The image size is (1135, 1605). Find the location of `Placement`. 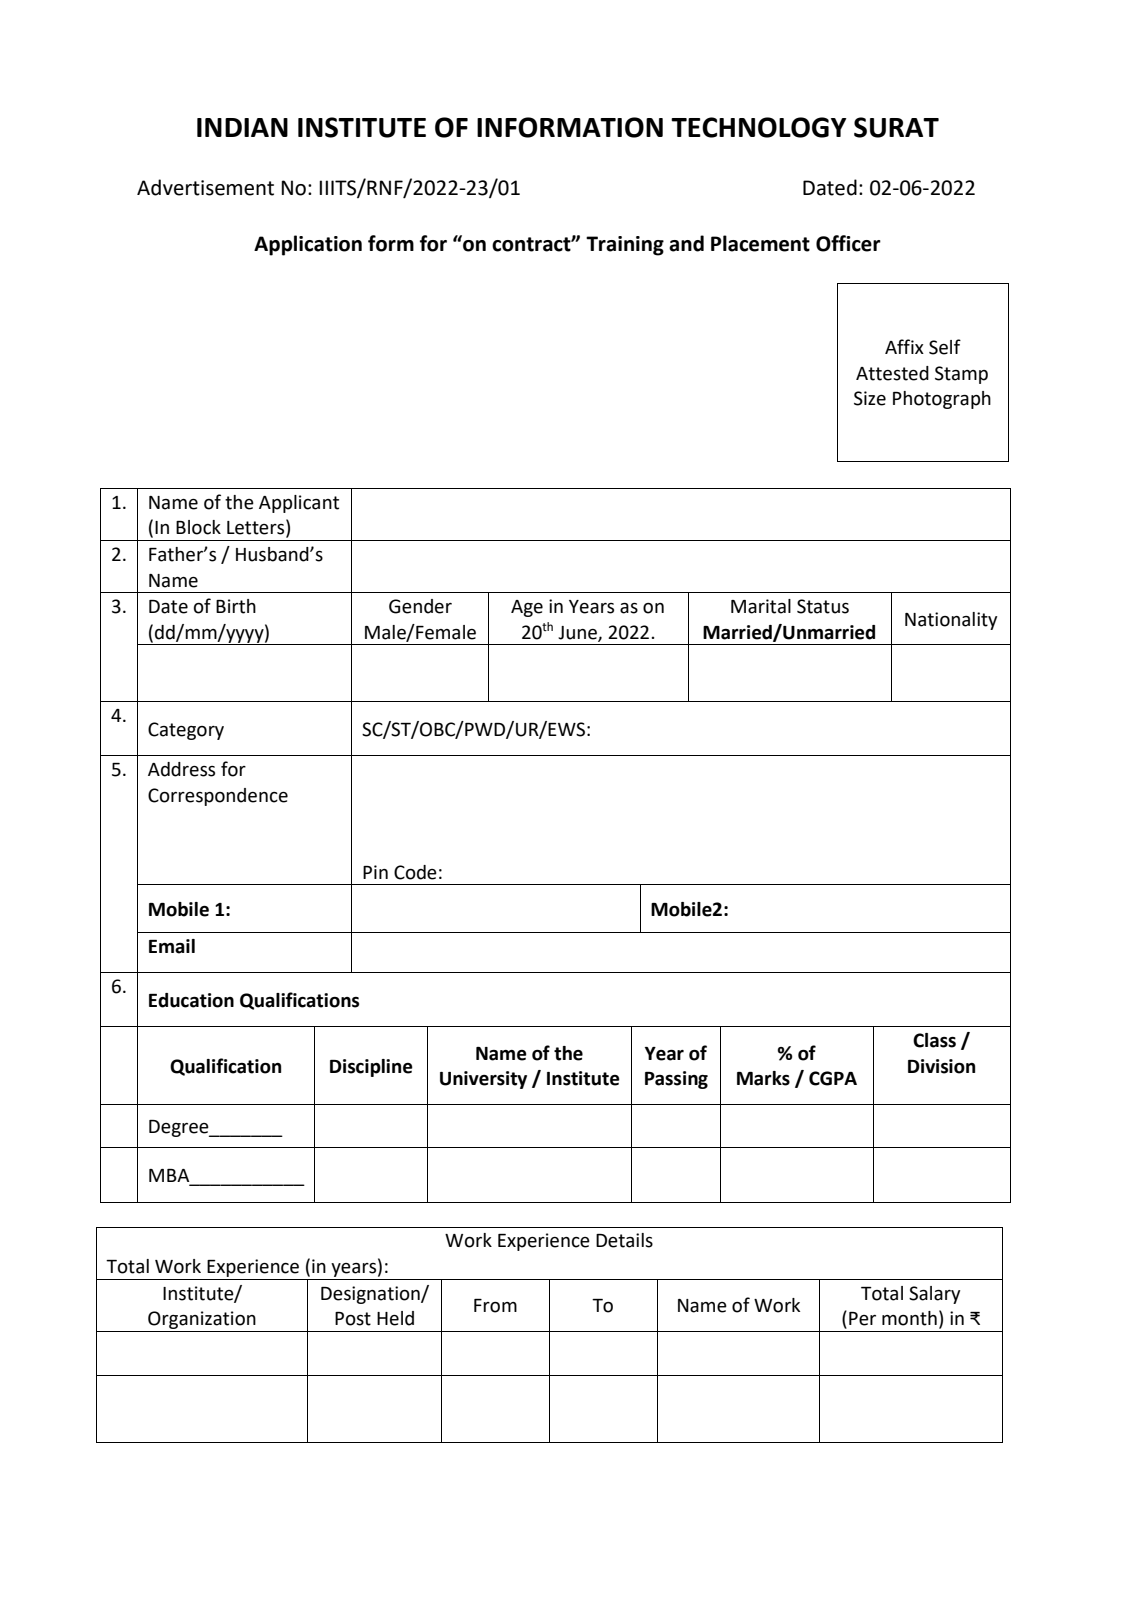

Placement is located at coordinates (760, 243).
